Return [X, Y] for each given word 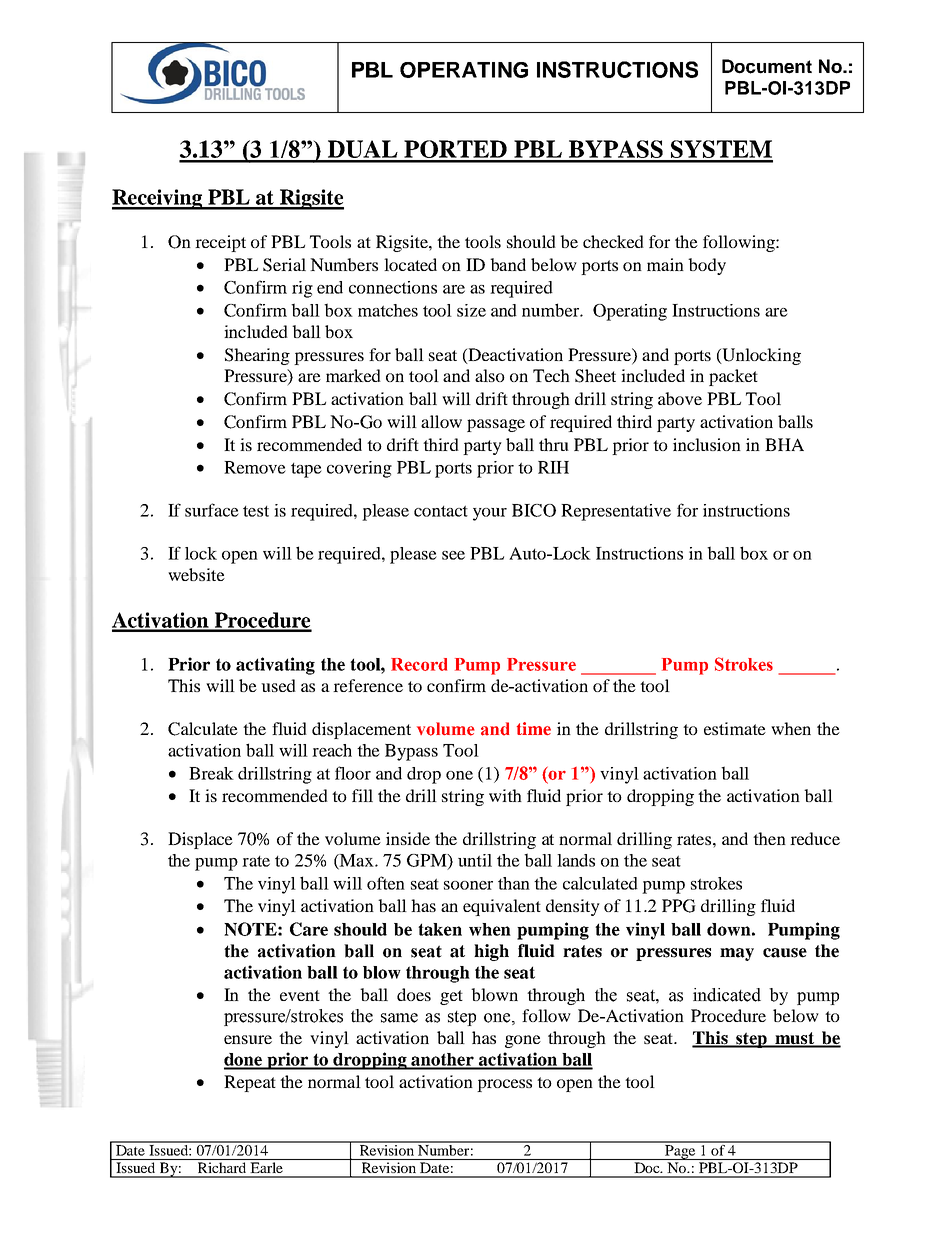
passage [496, 425]
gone [523, 1041]
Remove [255, 467]
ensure [248, 1039]
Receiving [158, 199]
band [508, 264]
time [534, 728]
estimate [735, 728]
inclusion [707, 444]
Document [767, 66]
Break [211, 773]
